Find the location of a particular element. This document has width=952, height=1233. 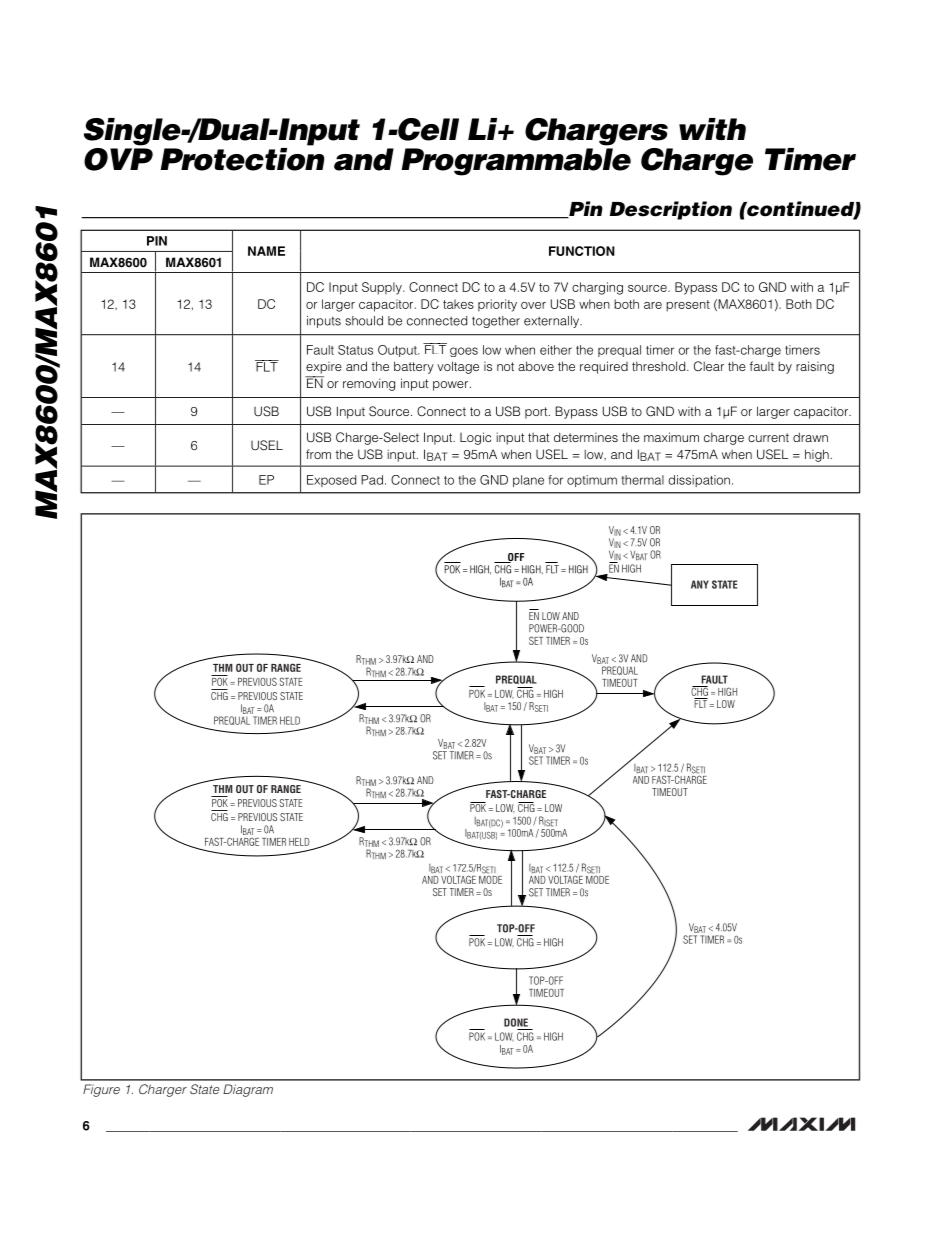

Description is located at coordinates (671, 210).
